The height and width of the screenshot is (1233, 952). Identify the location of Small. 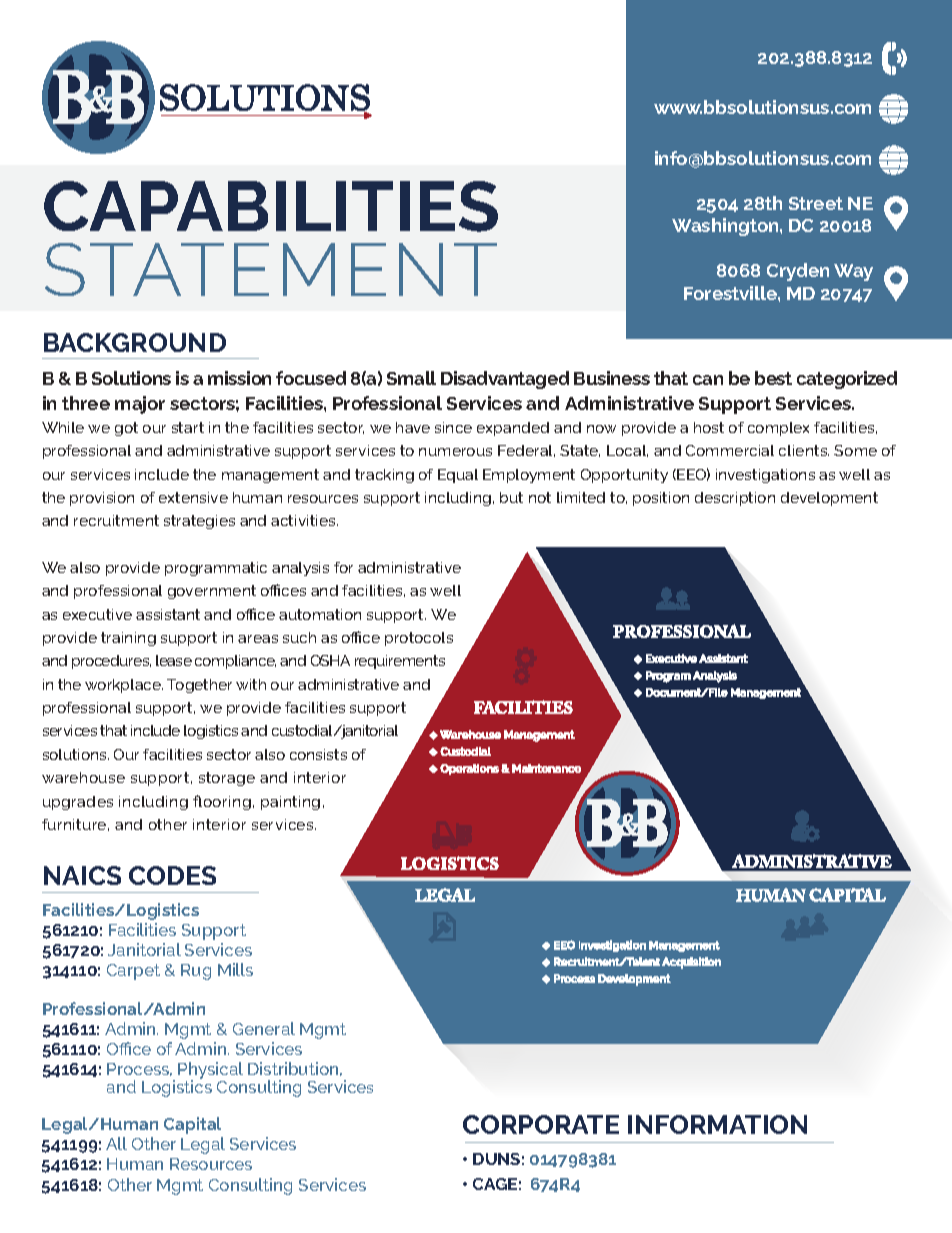
(411, 378).
